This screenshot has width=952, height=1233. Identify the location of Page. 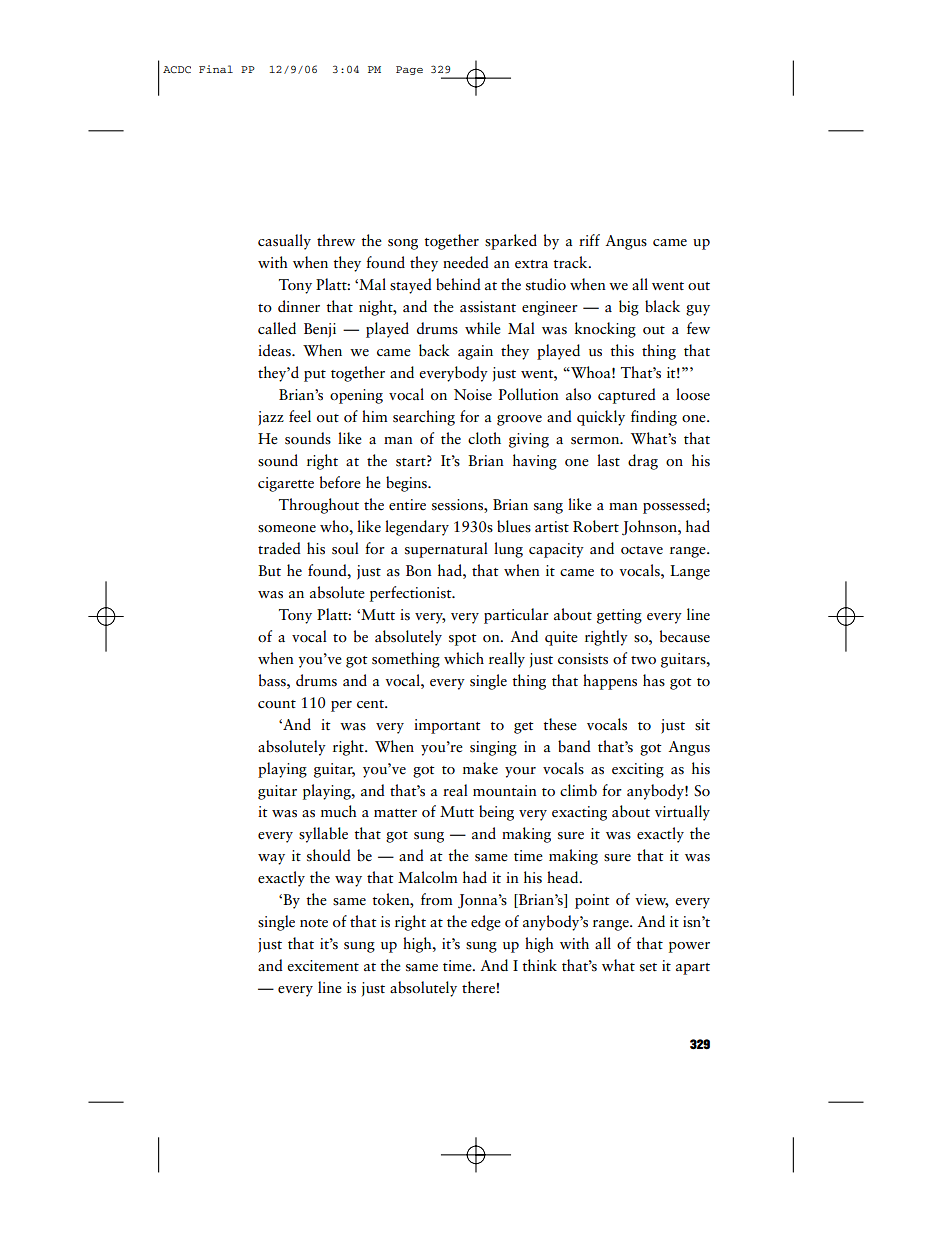
(409, 70).
